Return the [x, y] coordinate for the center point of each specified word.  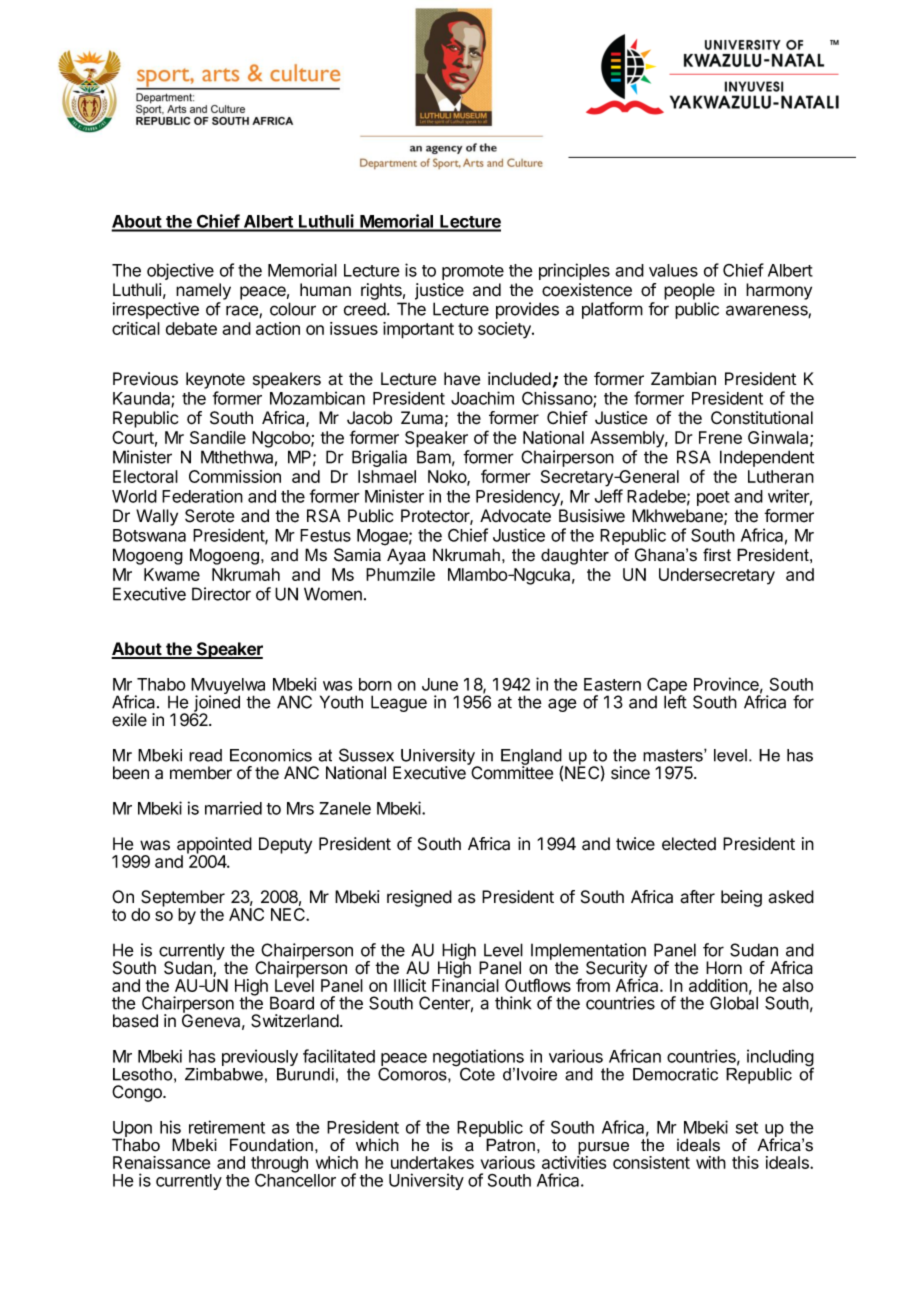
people [689, 291]
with [711, 1162]
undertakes [432, 1162]
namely [203, 291]
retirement [227, 1127]
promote [473, 272]
